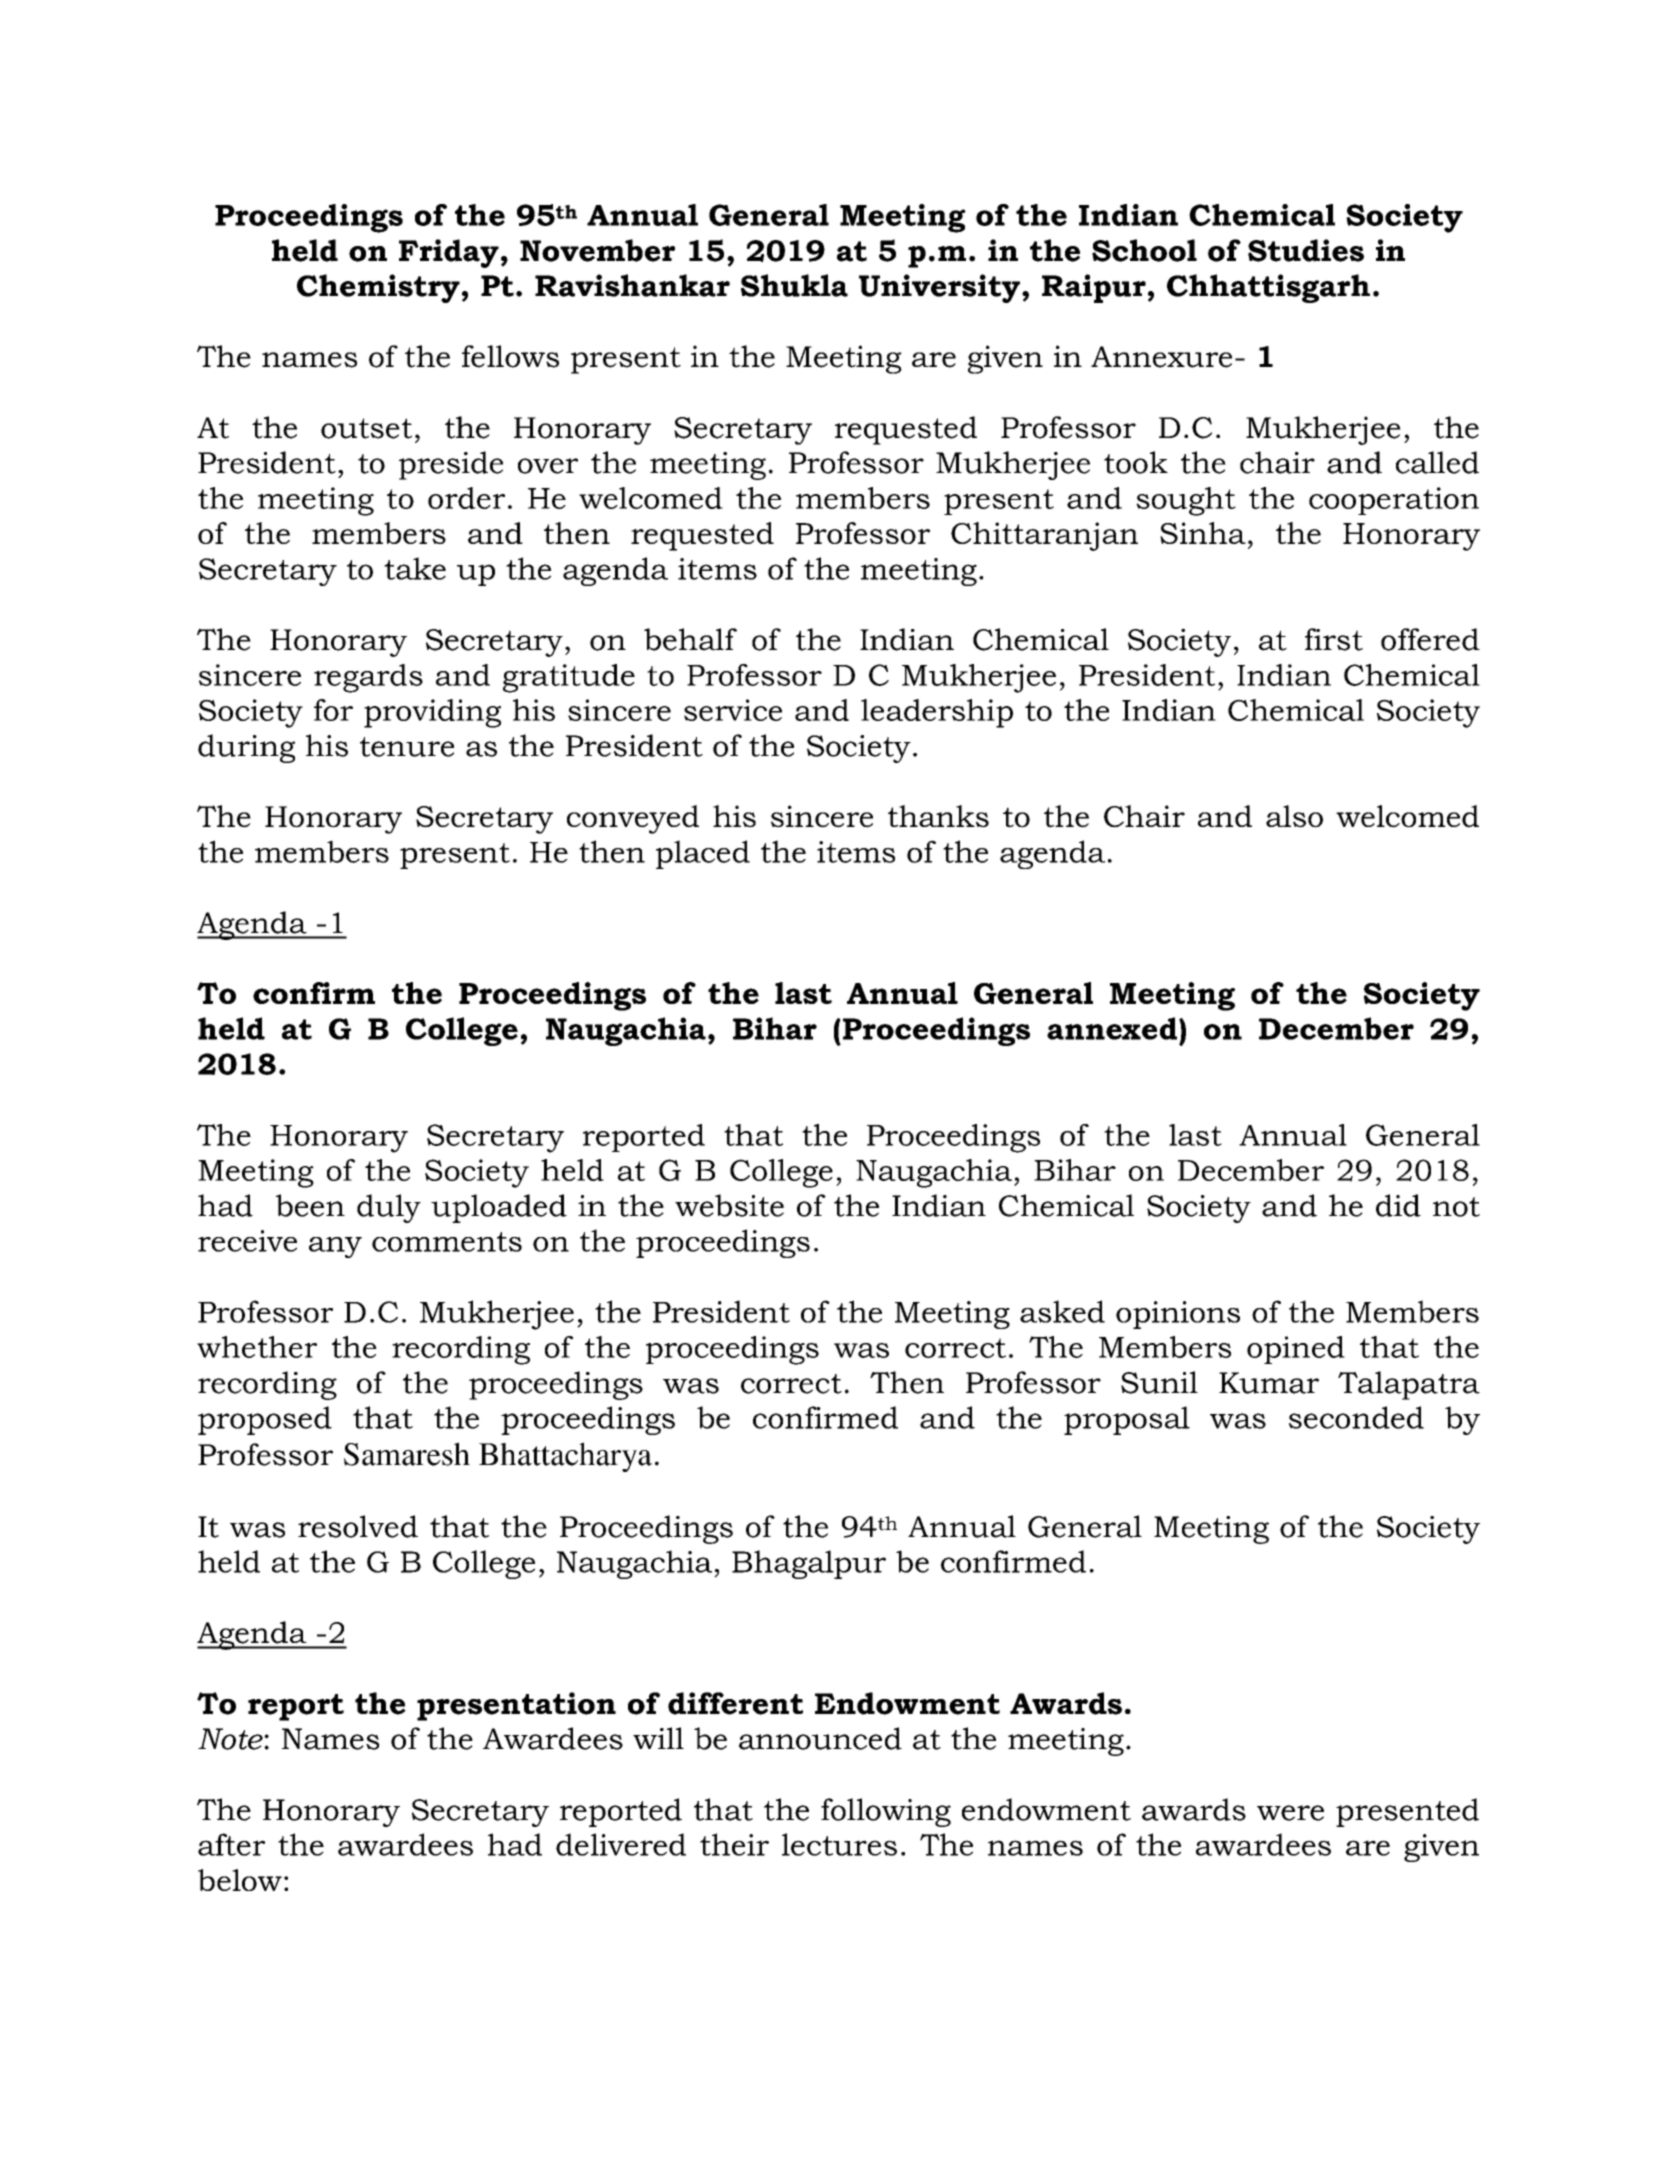 The height and width of the document is (2170, 1677). I want to click on after, so click(231, 1844).
